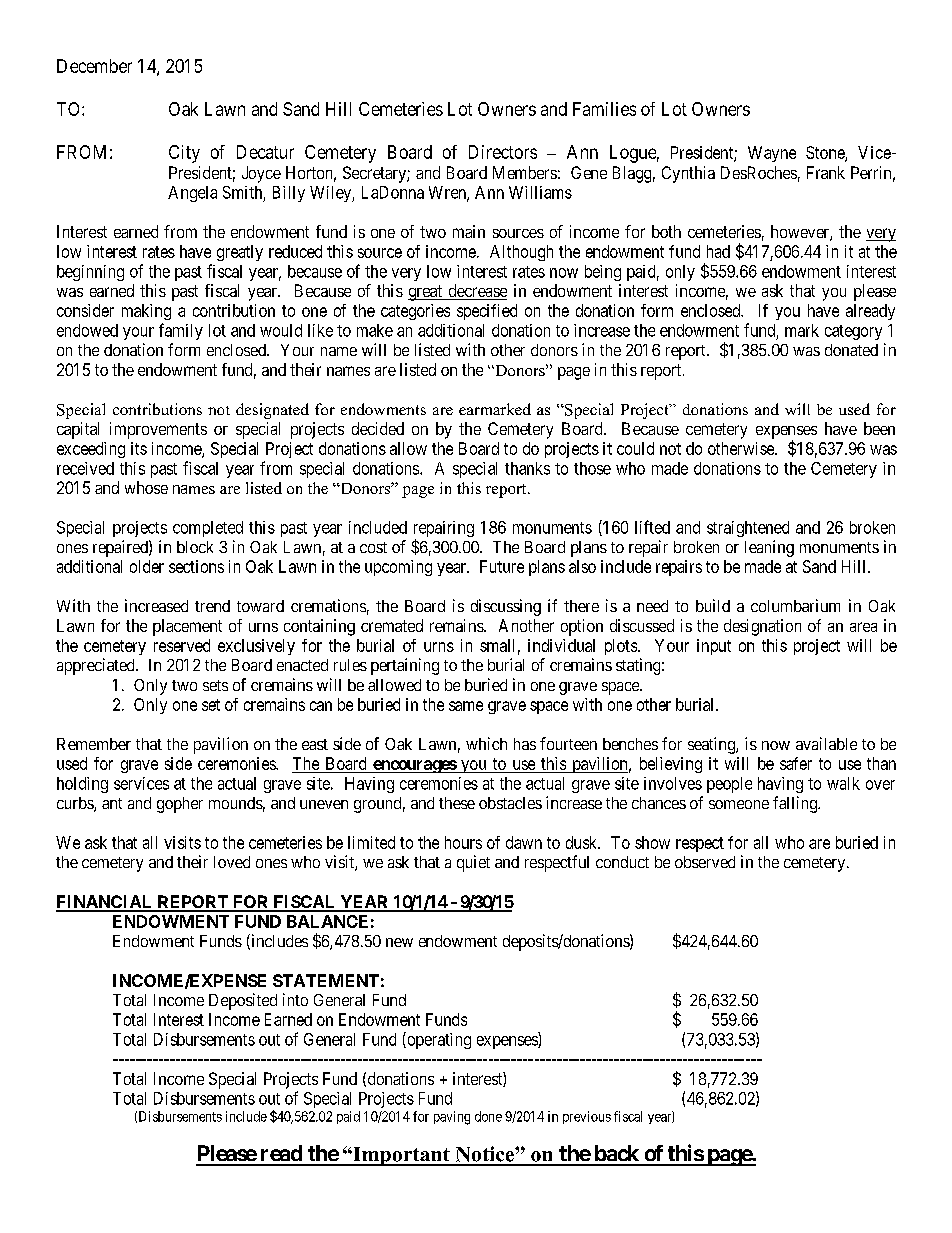  What do you see at coordinates (212, 606) in the page?
I see `trend` at bounding box center [212, 606].
